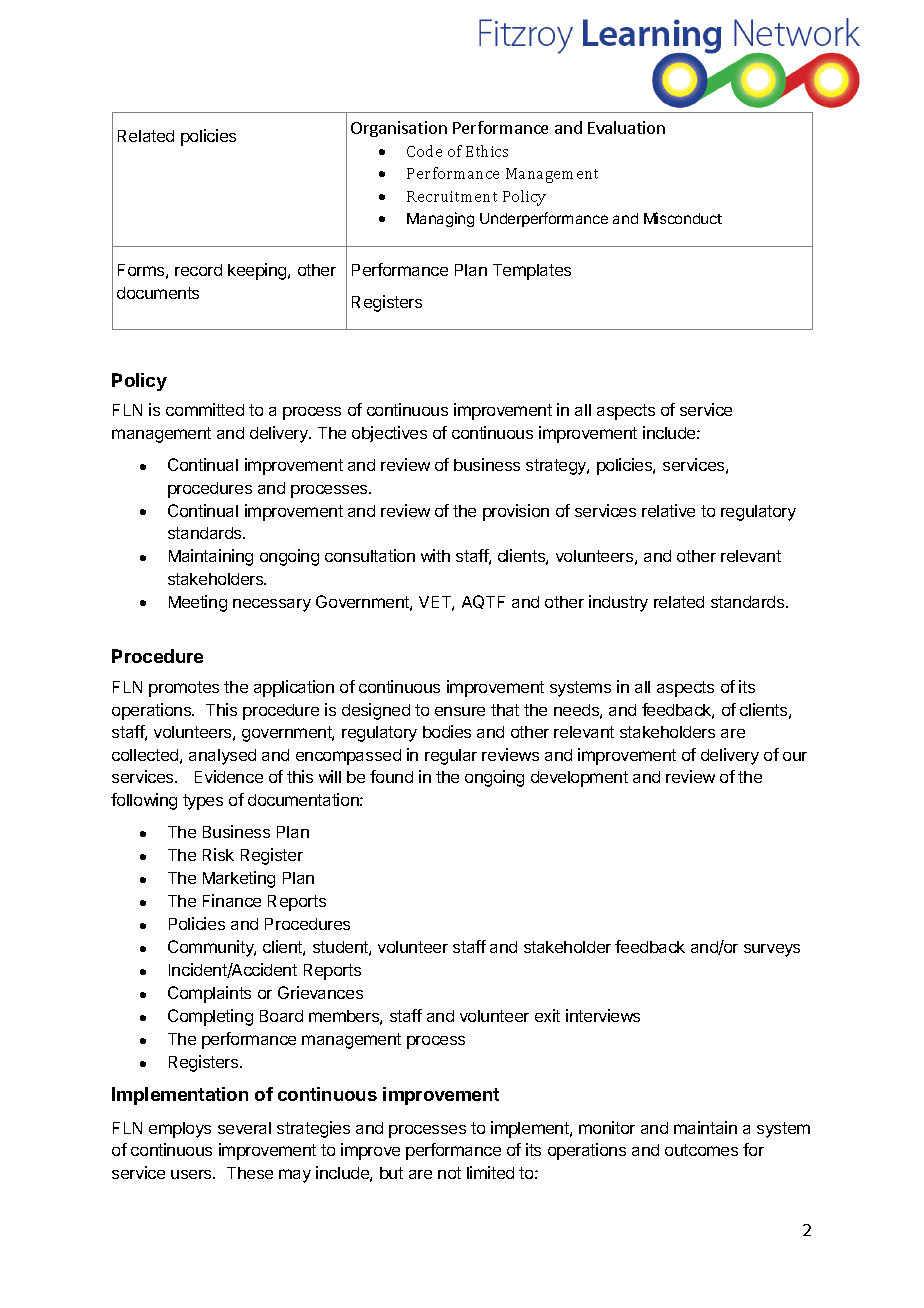 This page has width=924, height=1308. I want to click on Ethics, so click(487, 151).
